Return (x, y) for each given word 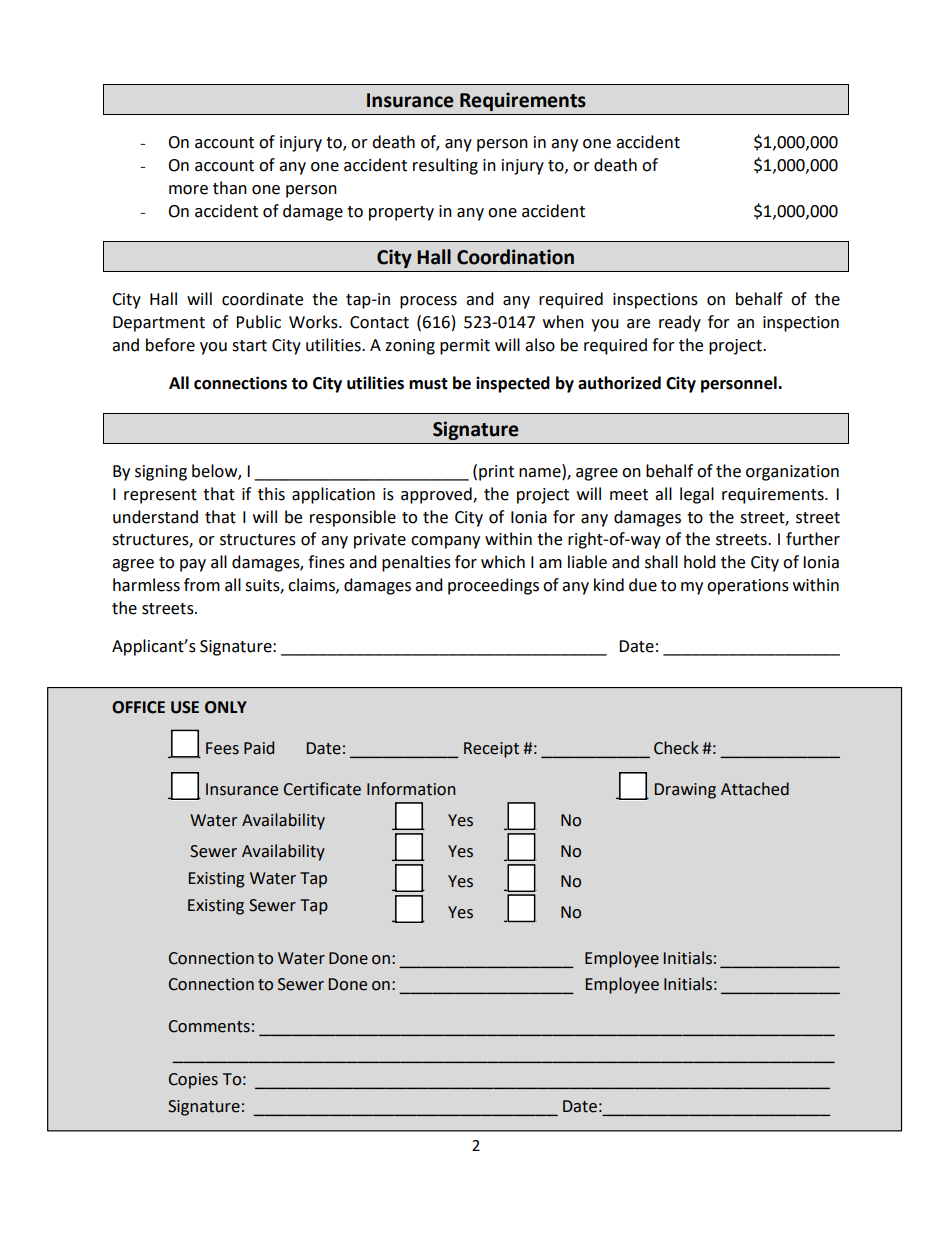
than (230, 188)
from (202, 585)
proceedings (493, 586)
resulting (445, 166)
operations (748, 587)
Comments (209, 1026)
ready (680, 323)
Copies (193, 1081)
